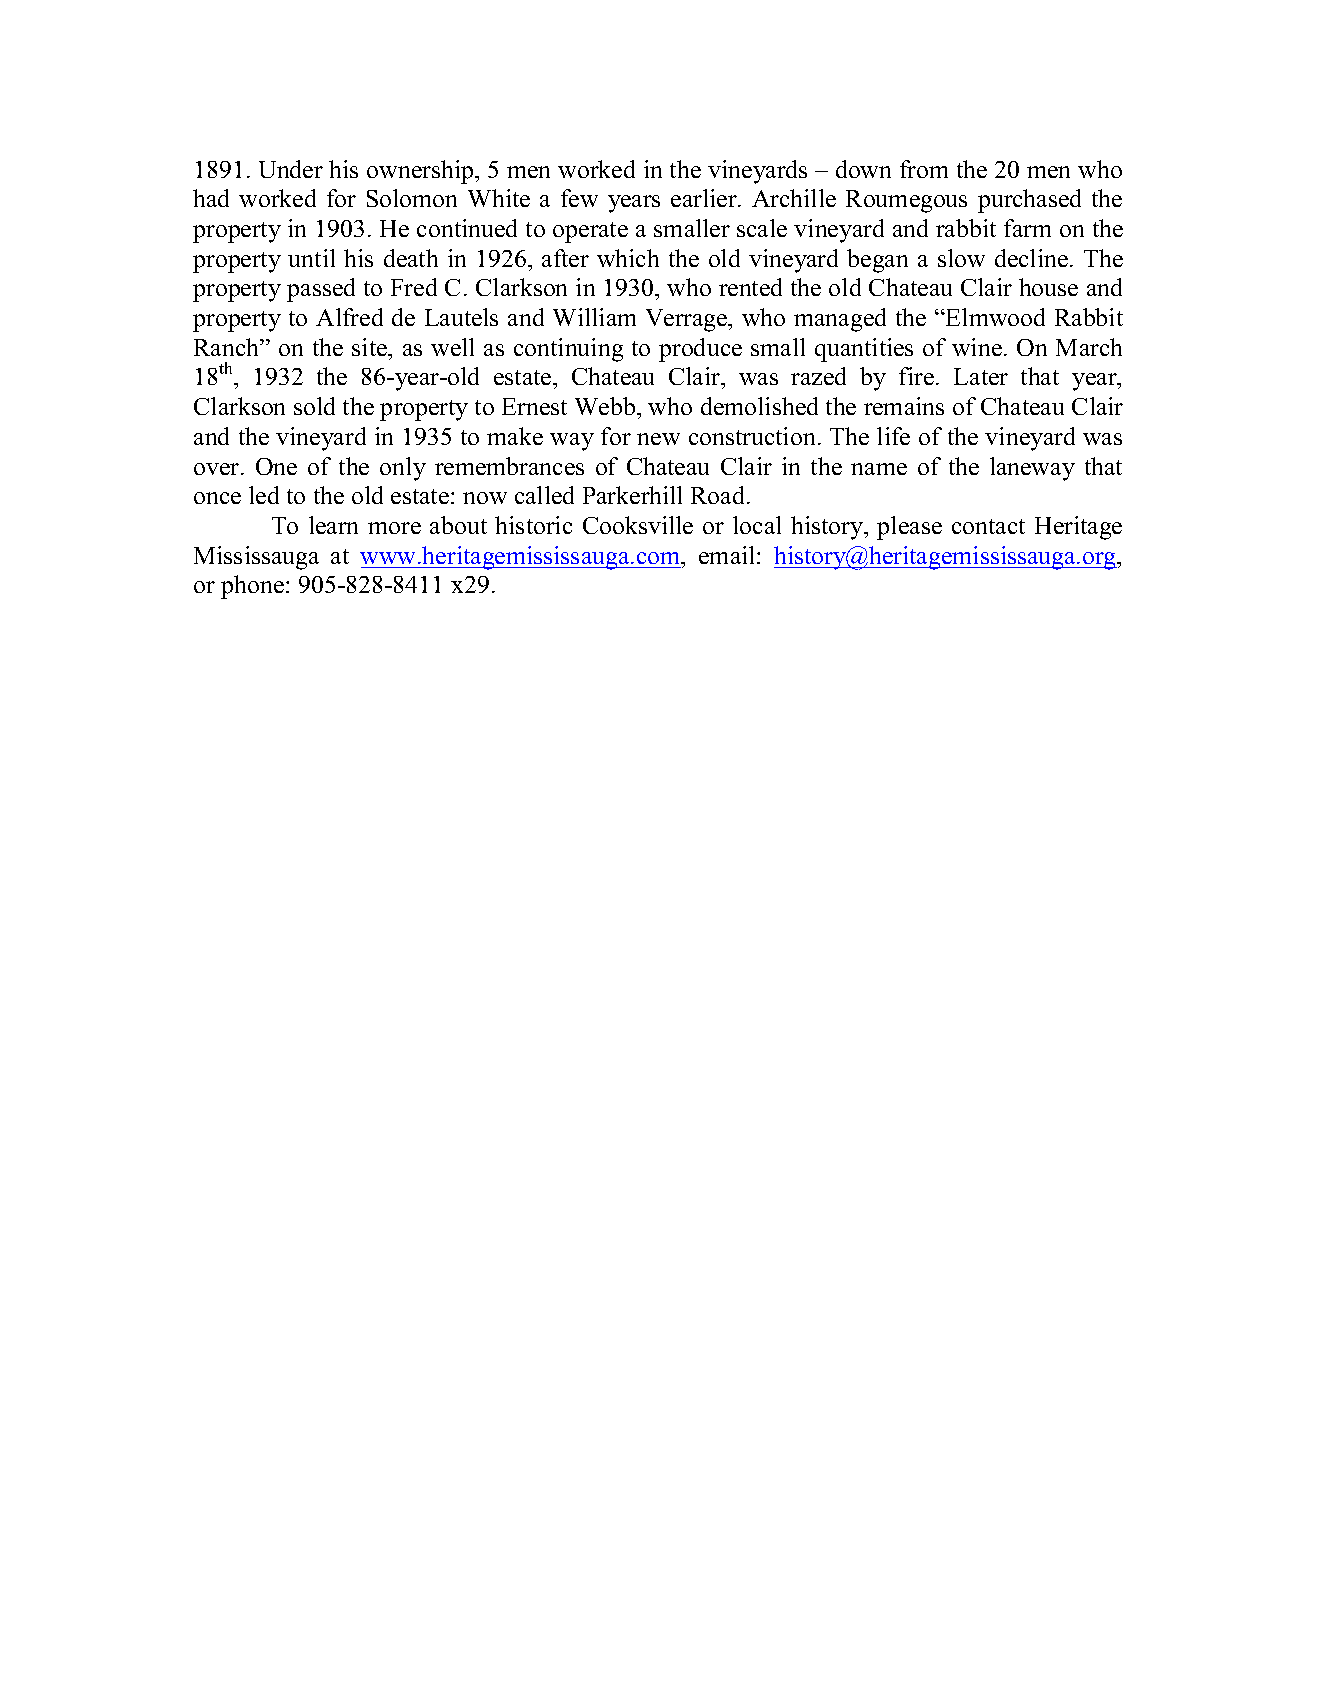  Describe the element at coordinates (321, 290) in the image. I see `passed` at that location.
